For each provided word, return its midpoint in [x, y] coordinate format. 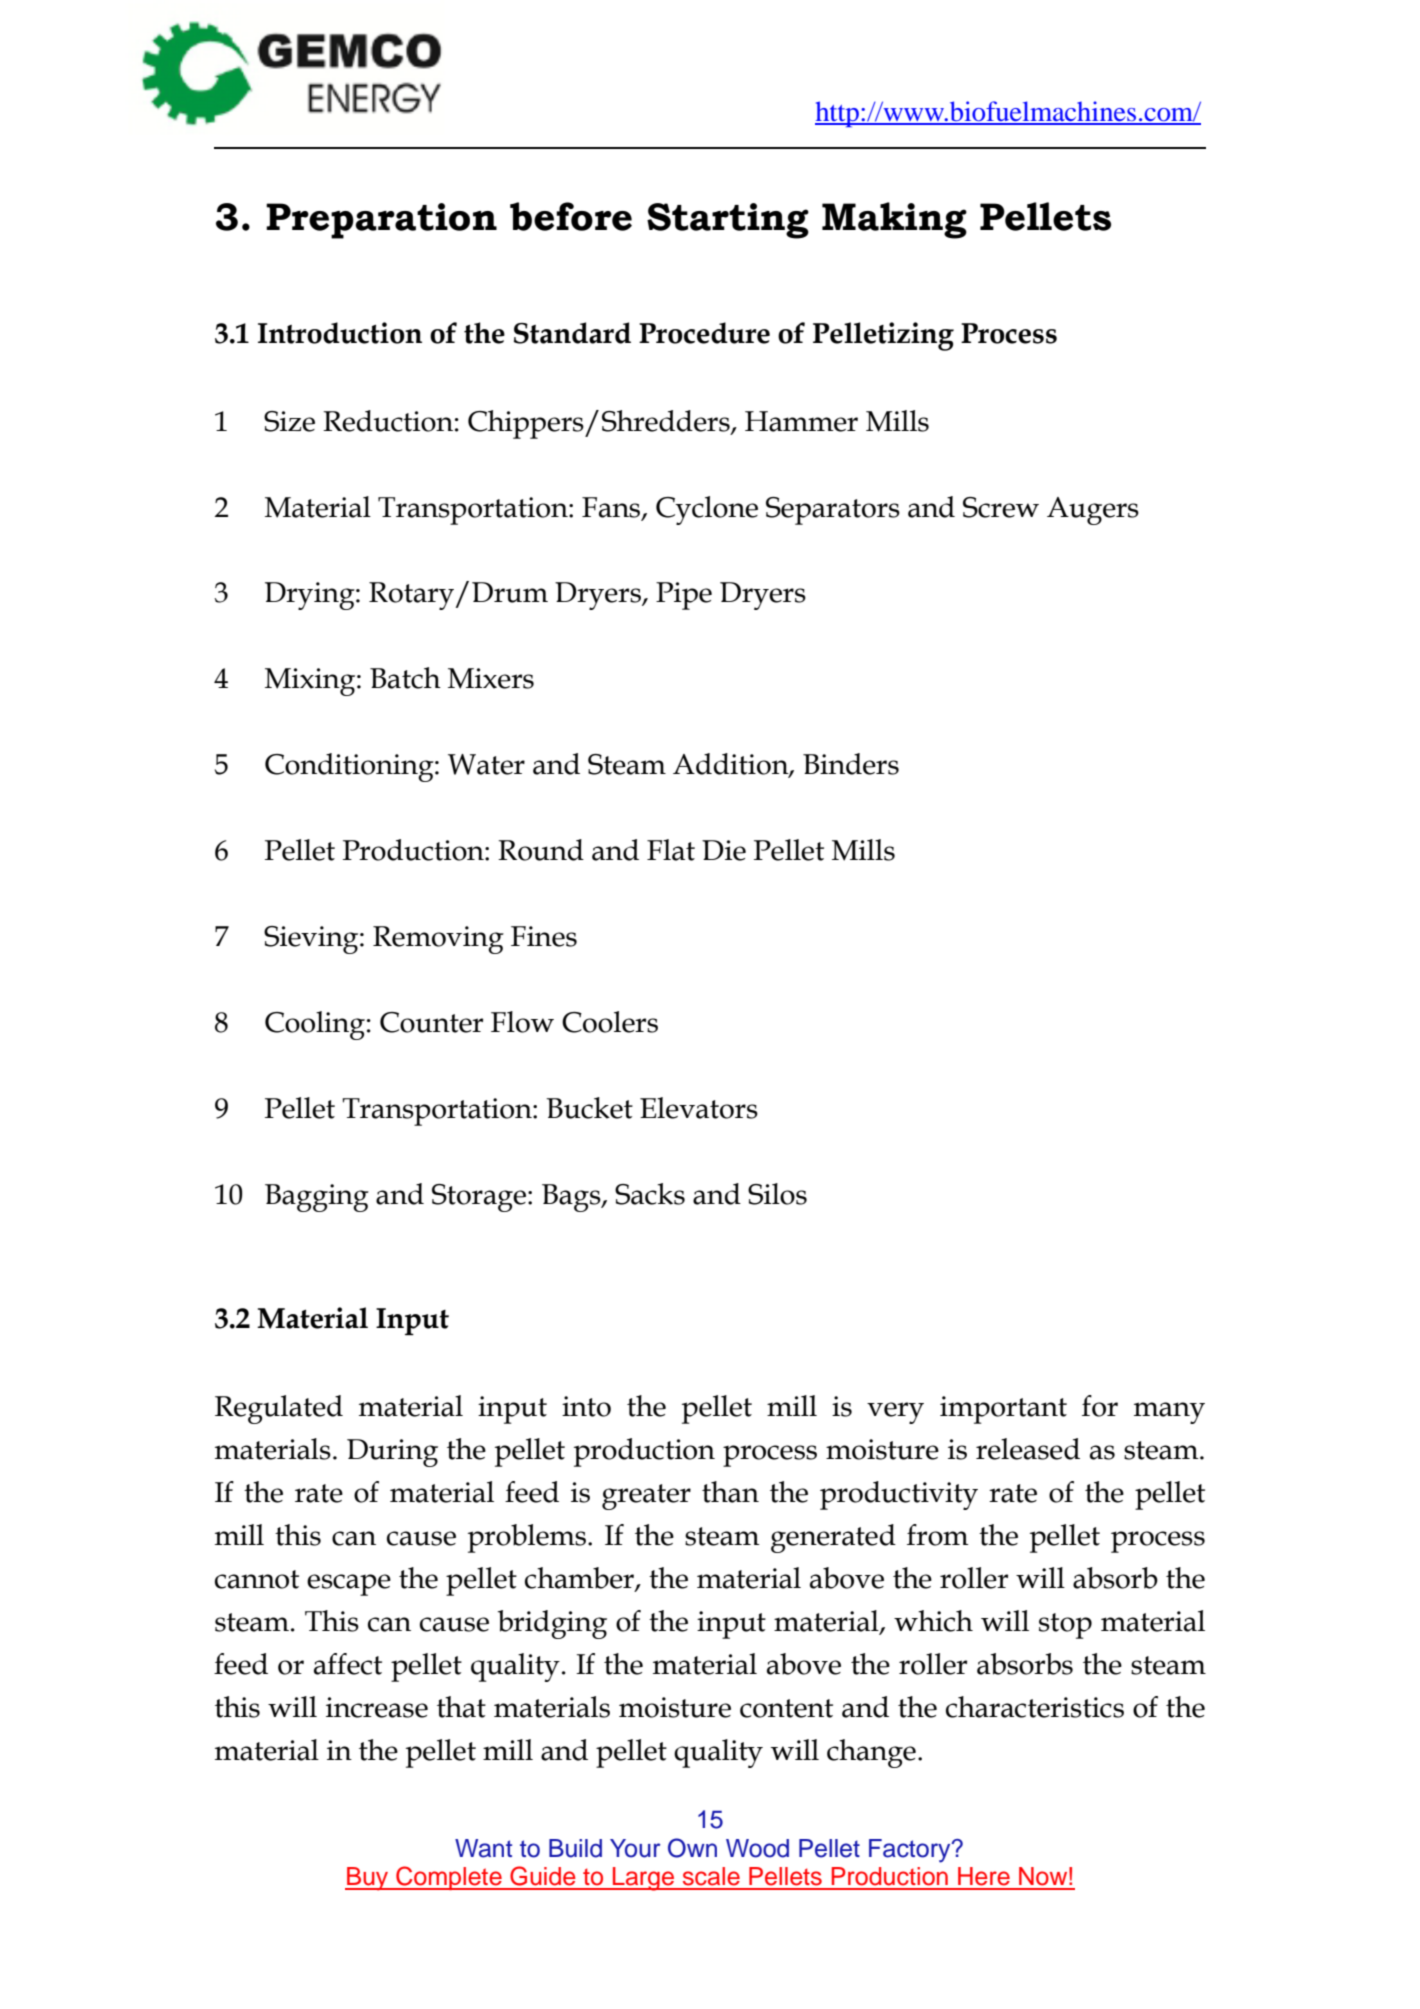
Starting [728, 221]
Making [894, 220]
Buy [368, 1879]
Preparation [381, 221]
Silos [777, 1194]
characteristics [1035, 1707]
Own [692, 1848]
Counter [431, 1022]
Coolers [610, 1022]
